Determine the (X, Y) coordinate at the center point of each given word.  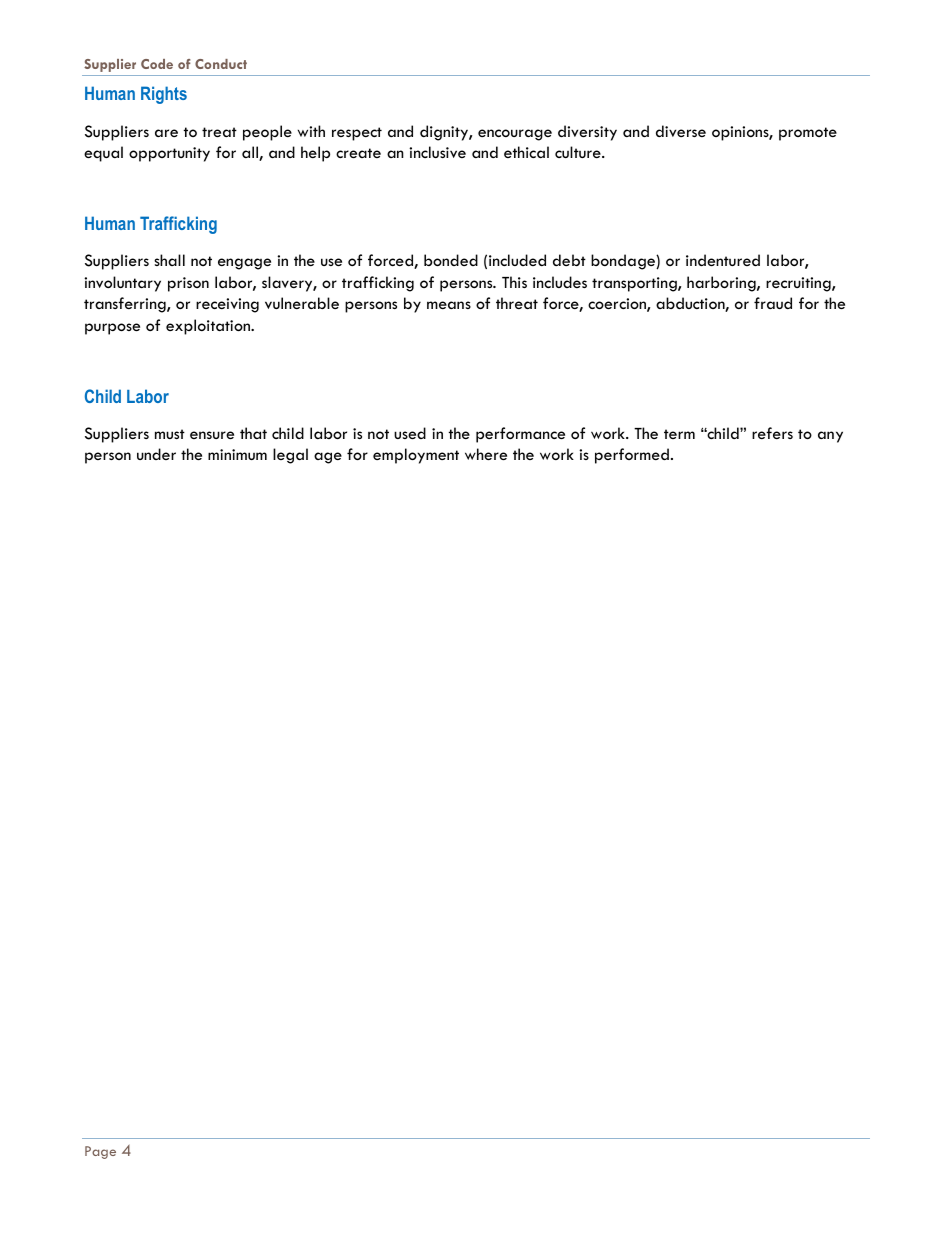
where (486, 454)
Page (100, 1152)
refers (772, 433)
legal (290, 456)
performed (632, 456)
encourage (515, 135)
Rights (164, 95)
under (156, 454)
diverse (681, 131)
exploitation (209, 327)
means (449, 305)
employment (416, 456)
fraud (773, 303)
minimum (237, 454)
